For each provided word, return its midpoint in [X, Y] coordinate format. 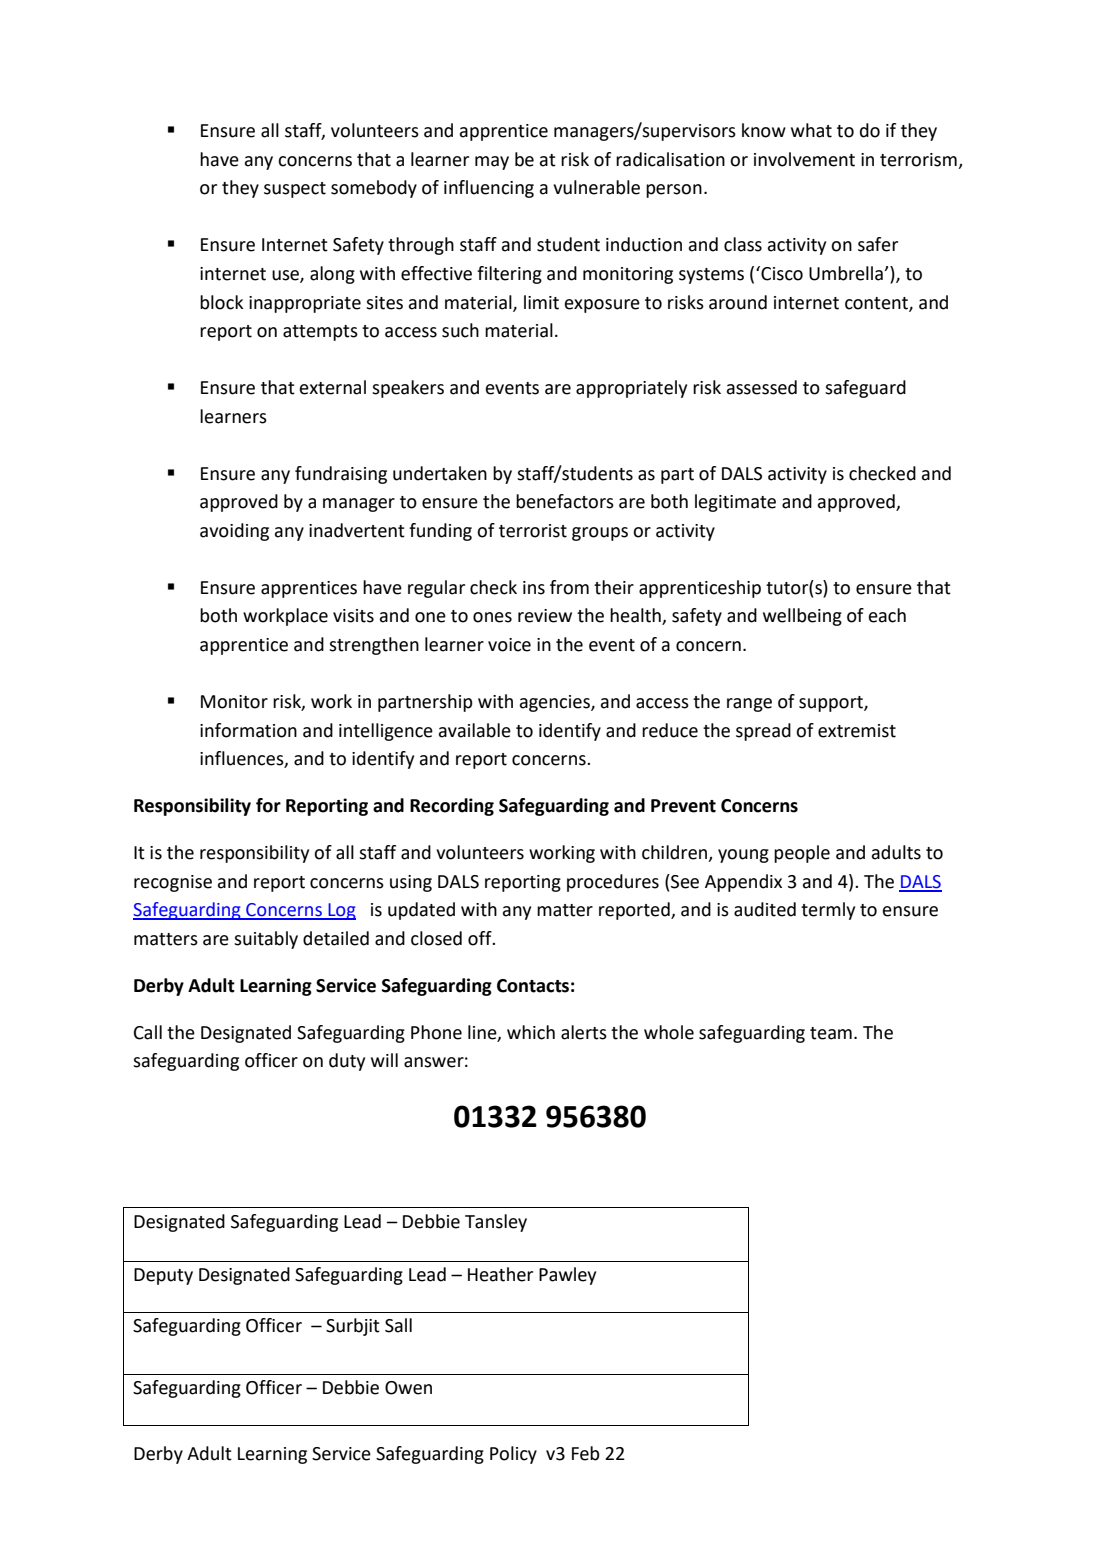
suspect [295, 190]
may [492, 163]
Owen [408, 1388]
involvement [804, 159]
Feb [586, 1453]
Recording [452, 807]
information [248, 730]
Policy [513, 1455]
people [802, 854]
